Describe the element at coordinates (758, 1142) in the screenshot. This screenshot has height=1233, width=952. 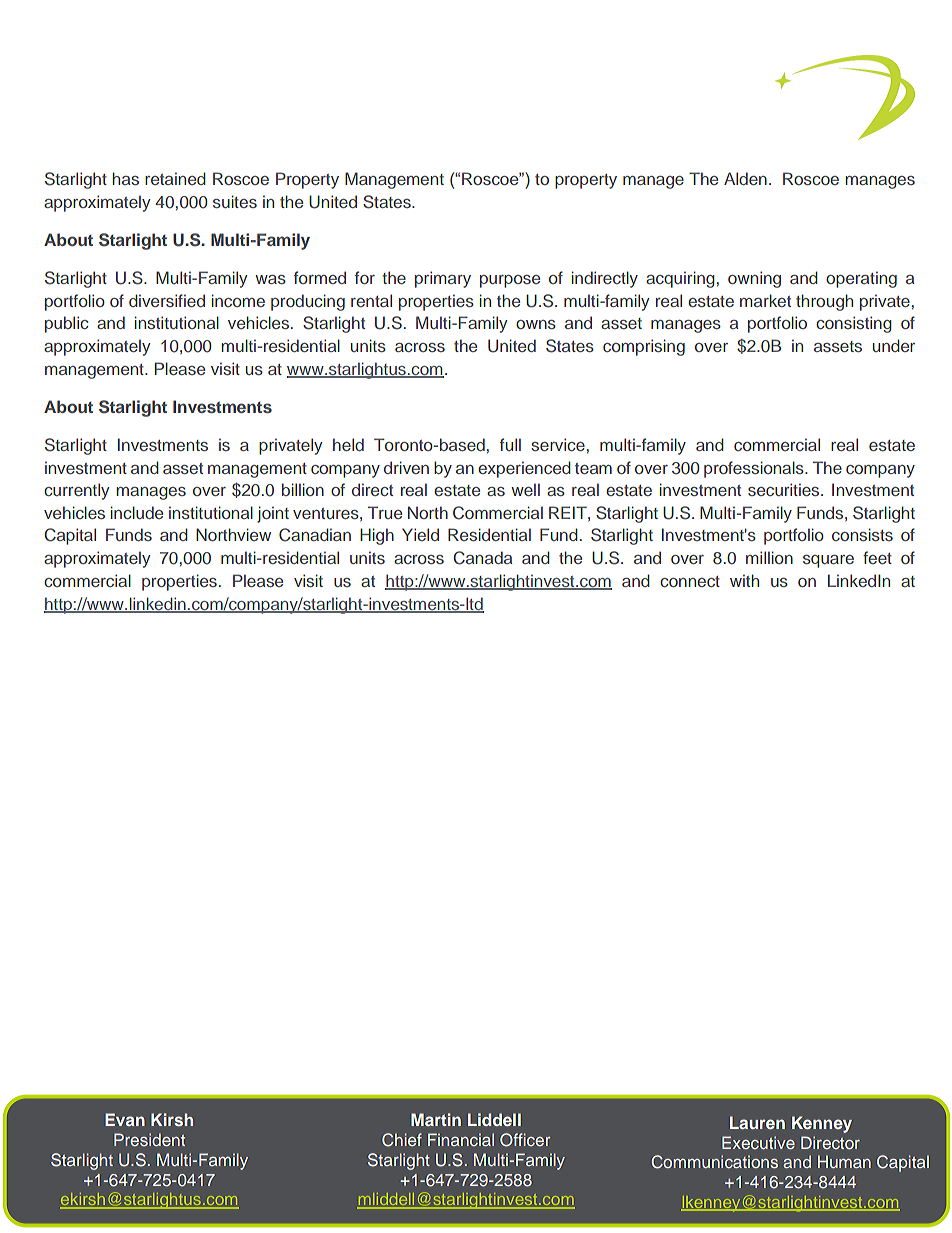
I see `Executive` at that location.
